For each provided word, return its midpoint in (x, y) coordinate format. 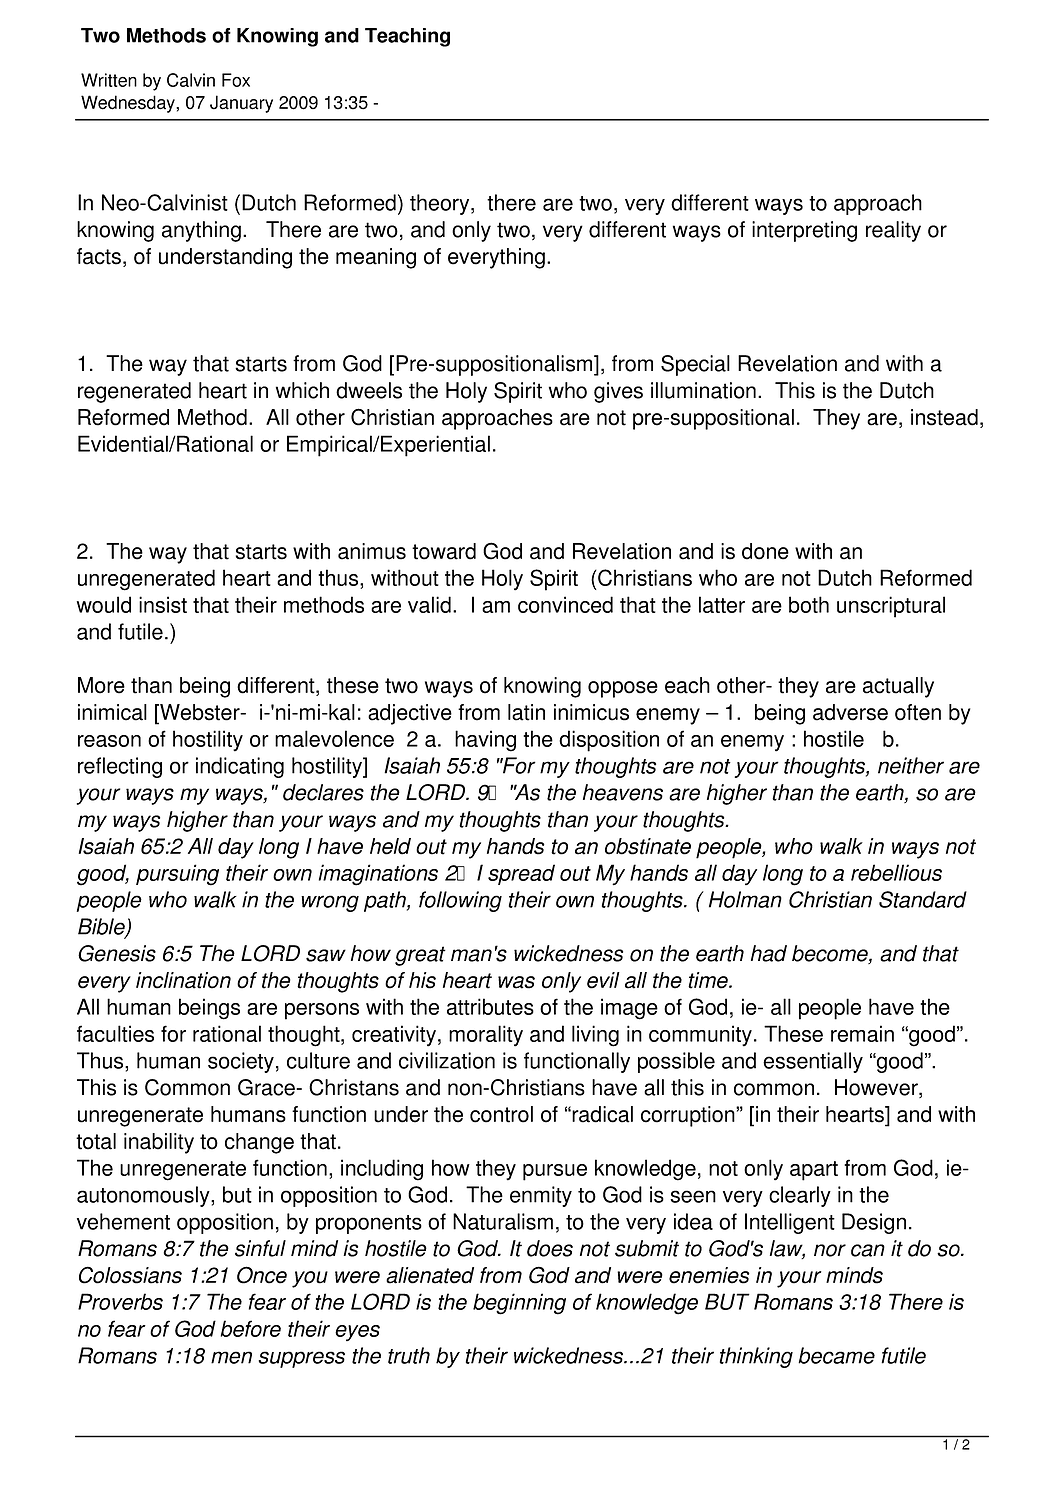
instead (944, 417)
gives (618, 392)
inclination (183, 980)
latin (526, 712)
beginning (519, 1304)
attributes (490, 1006)
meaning (376, 258)
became (836, 1355)
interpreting (804, 231)
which (302, 390)
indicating (240, 767)
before (251, 1328)
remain (862, 1033)
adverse (850, 712)
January (241, 104)
